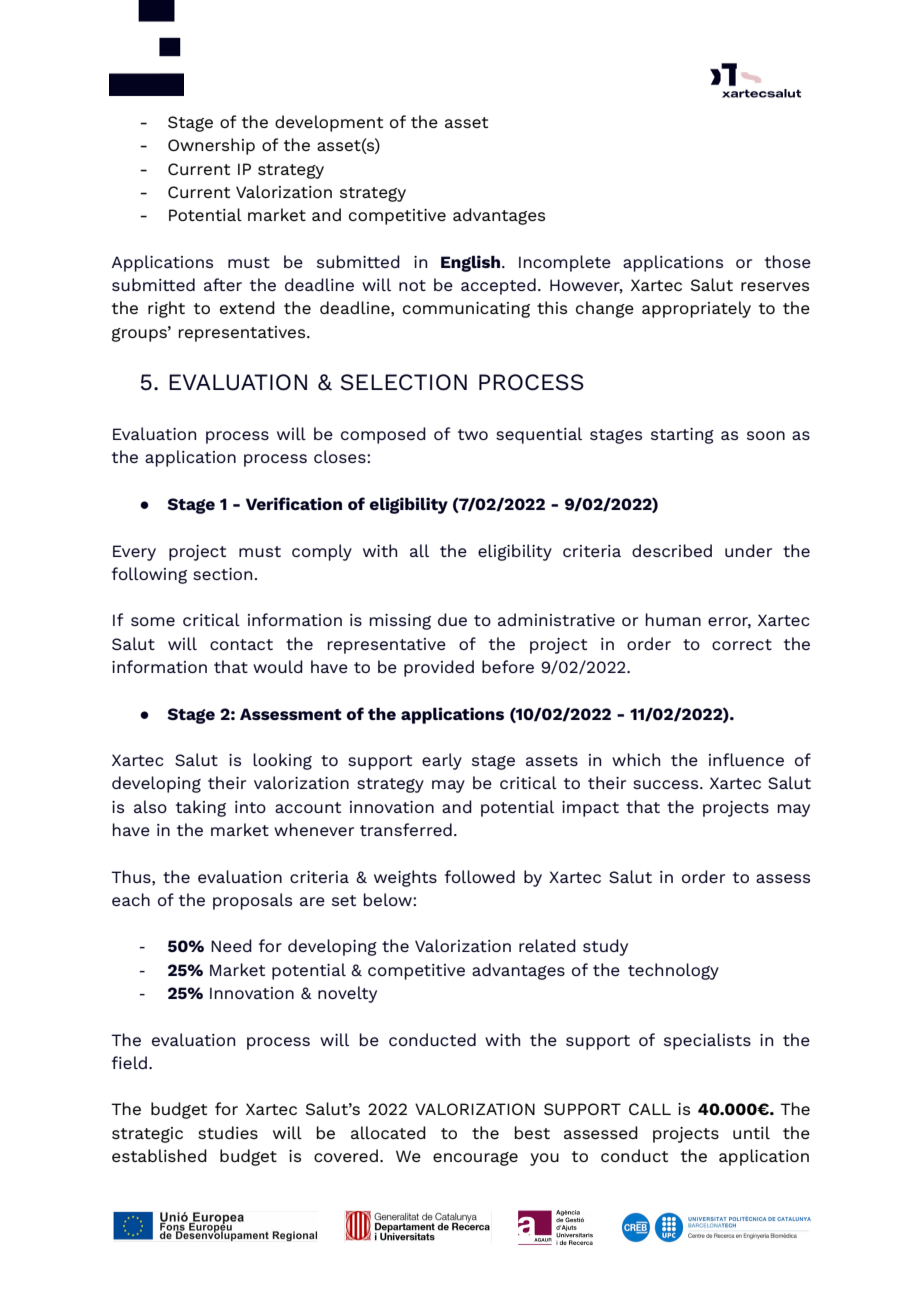  What do you see at coordinates (442, 761) in the screenshot?
I see `early` at bounding box center [442, 761].
